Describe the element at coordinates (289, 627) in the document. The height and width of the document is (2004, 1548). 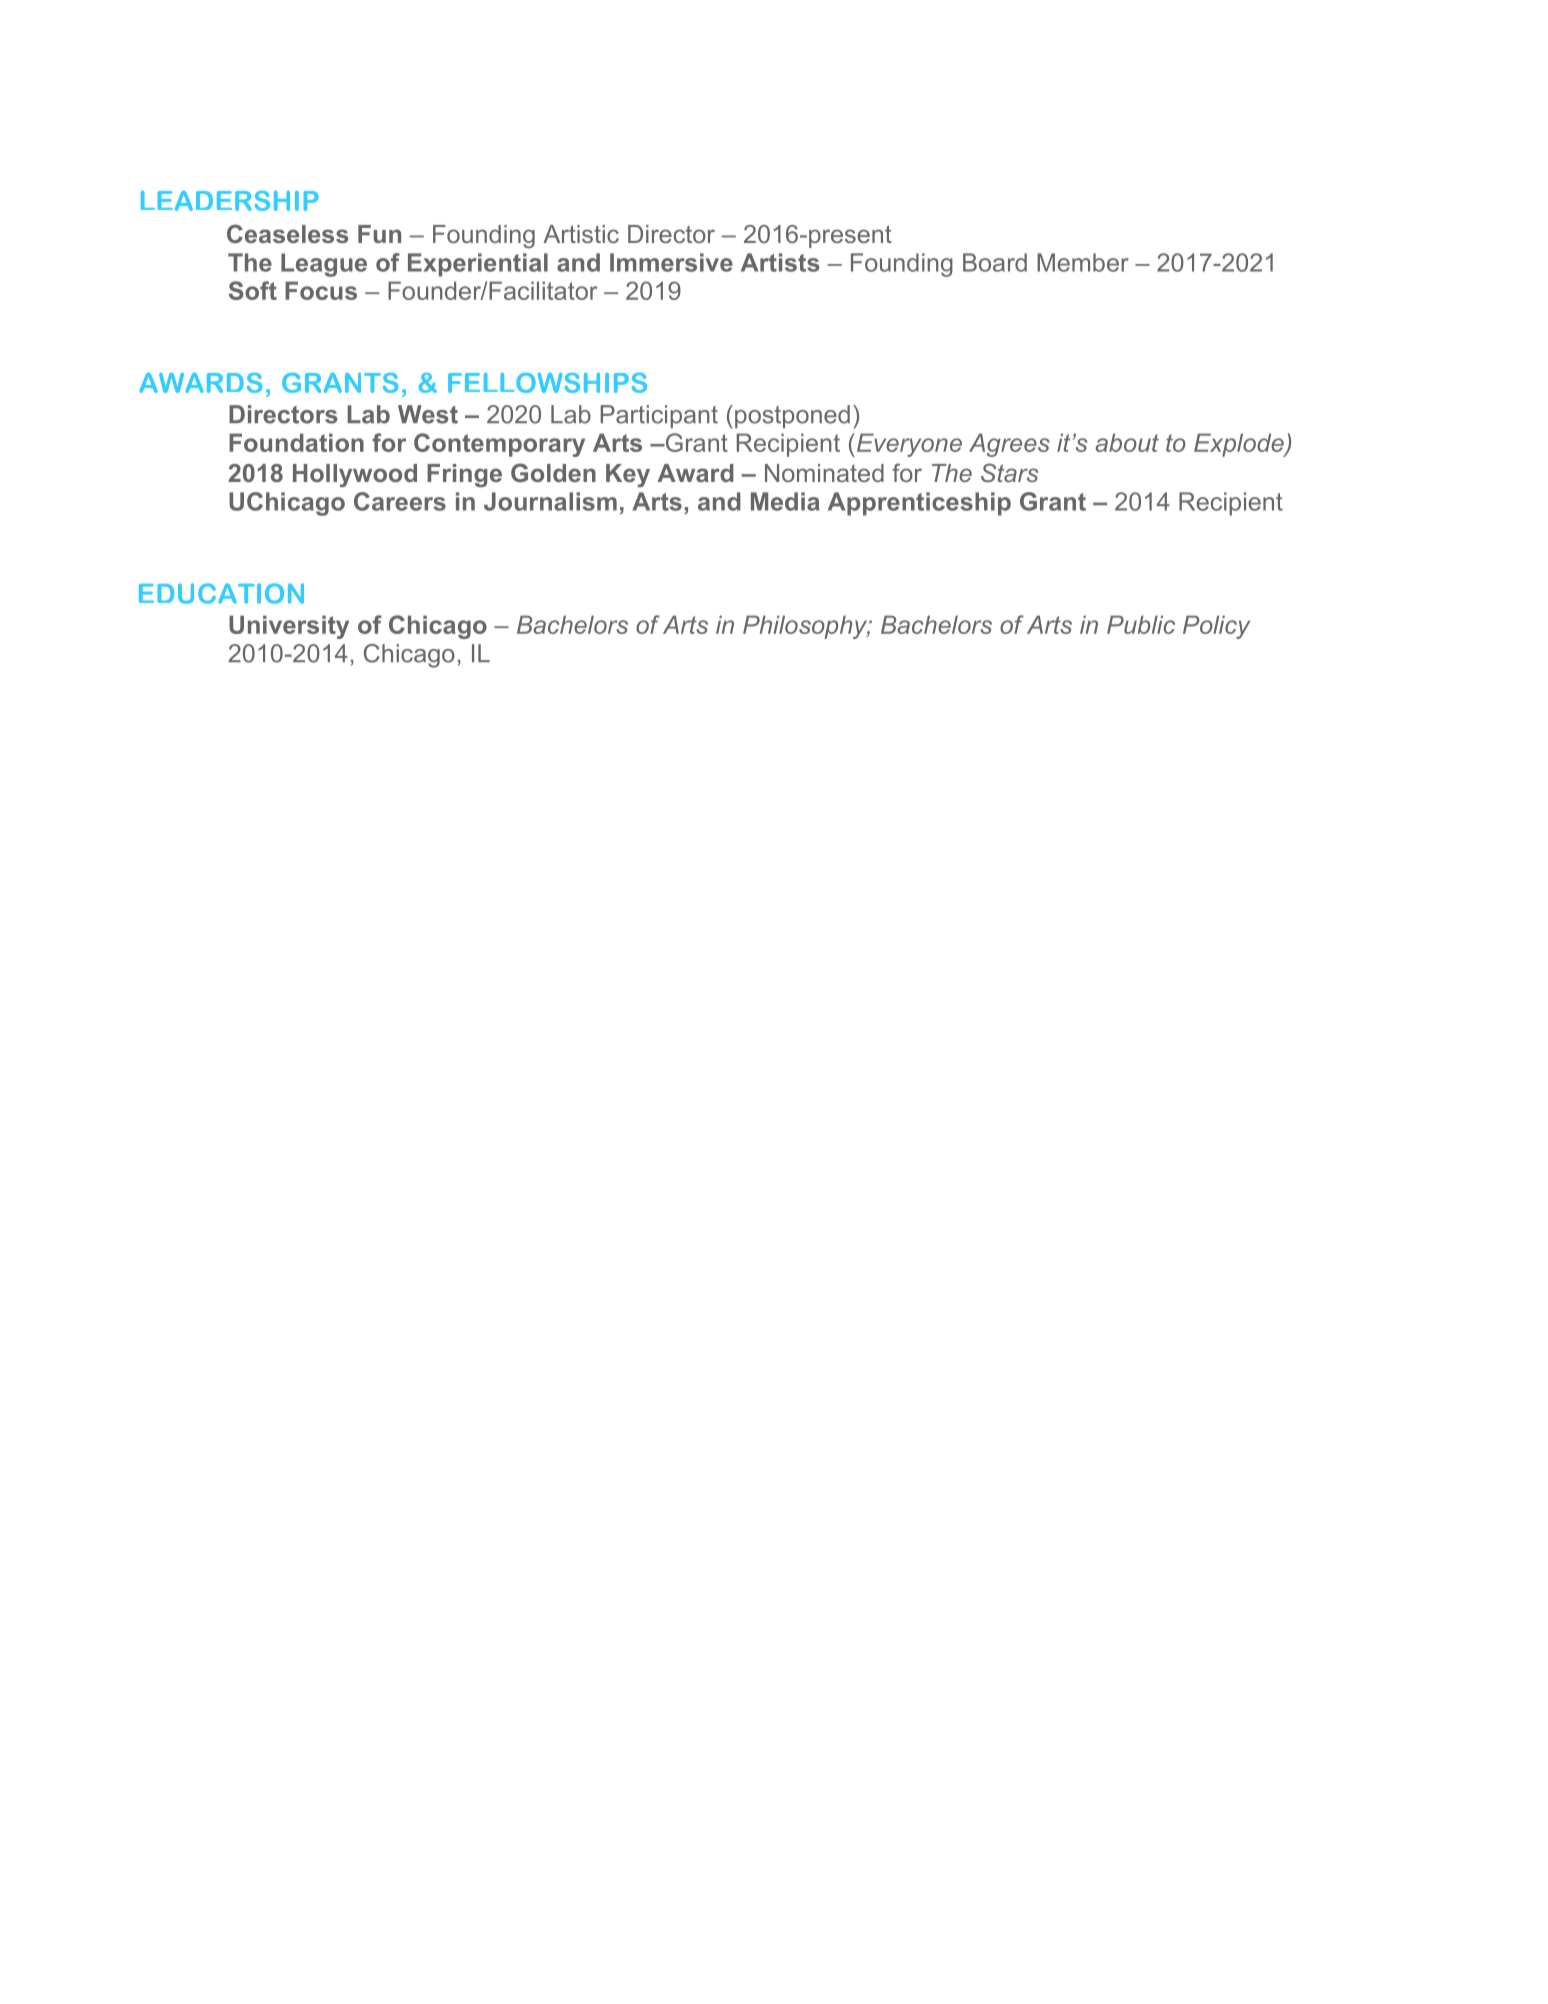
I see `University` at that location.
